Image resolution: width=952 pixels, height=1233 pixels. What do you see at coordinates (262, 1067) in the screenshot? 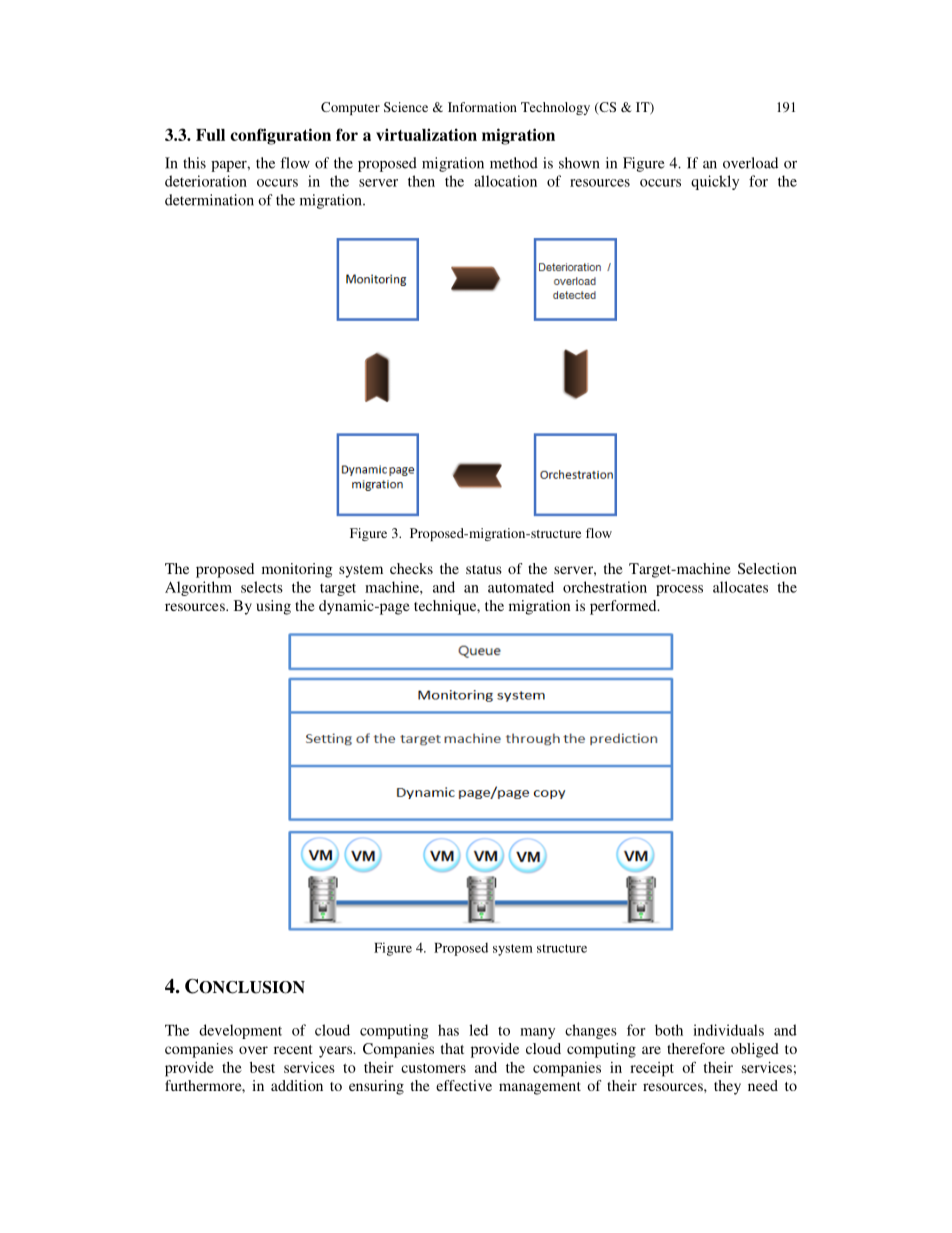
I see `best` at bounding box center [262, 1067].
